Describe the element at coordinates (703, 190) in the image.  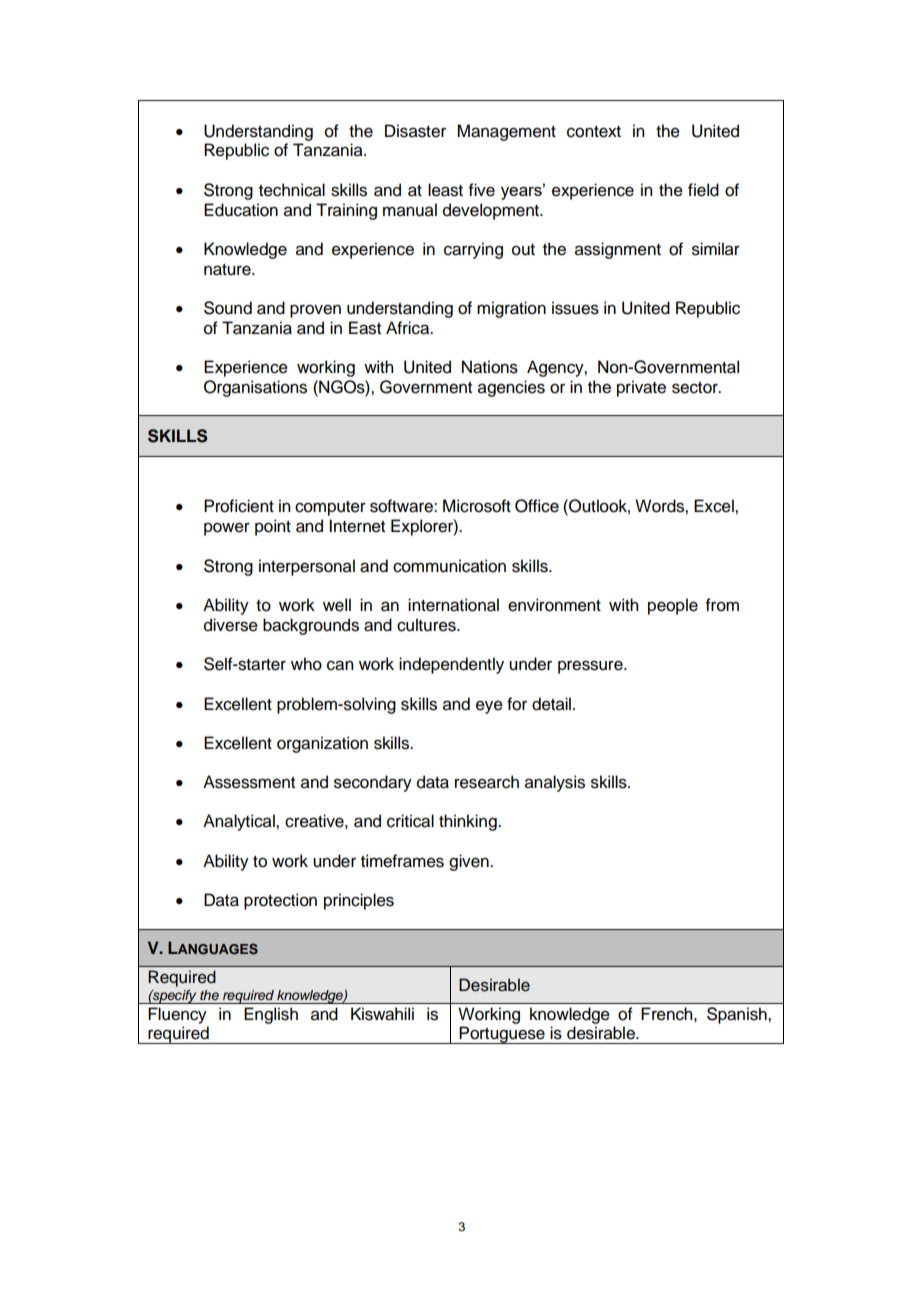
I see `field` at that location.
